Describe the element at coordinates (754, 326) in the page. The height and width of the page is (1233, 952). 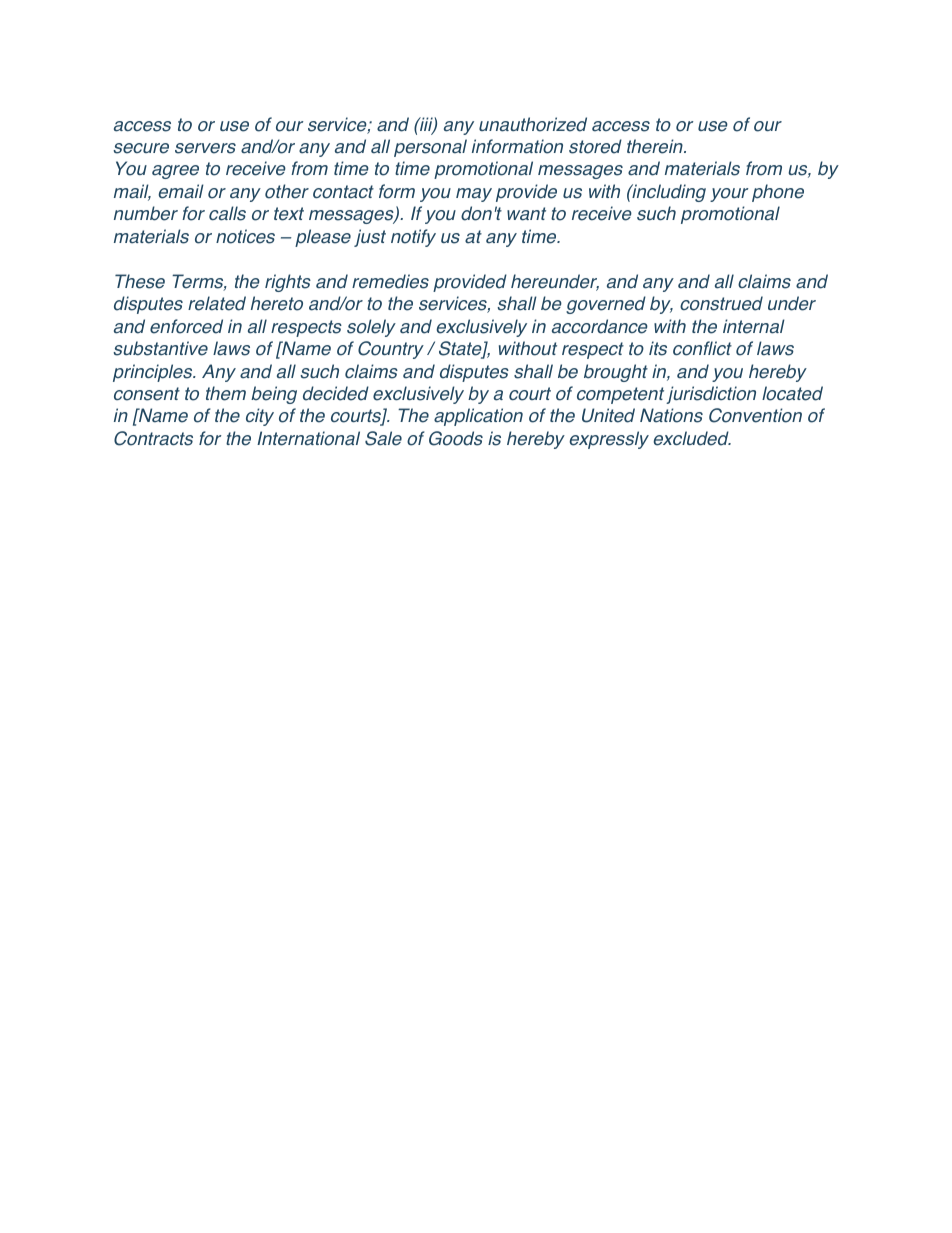
I see `internal` at that location.
